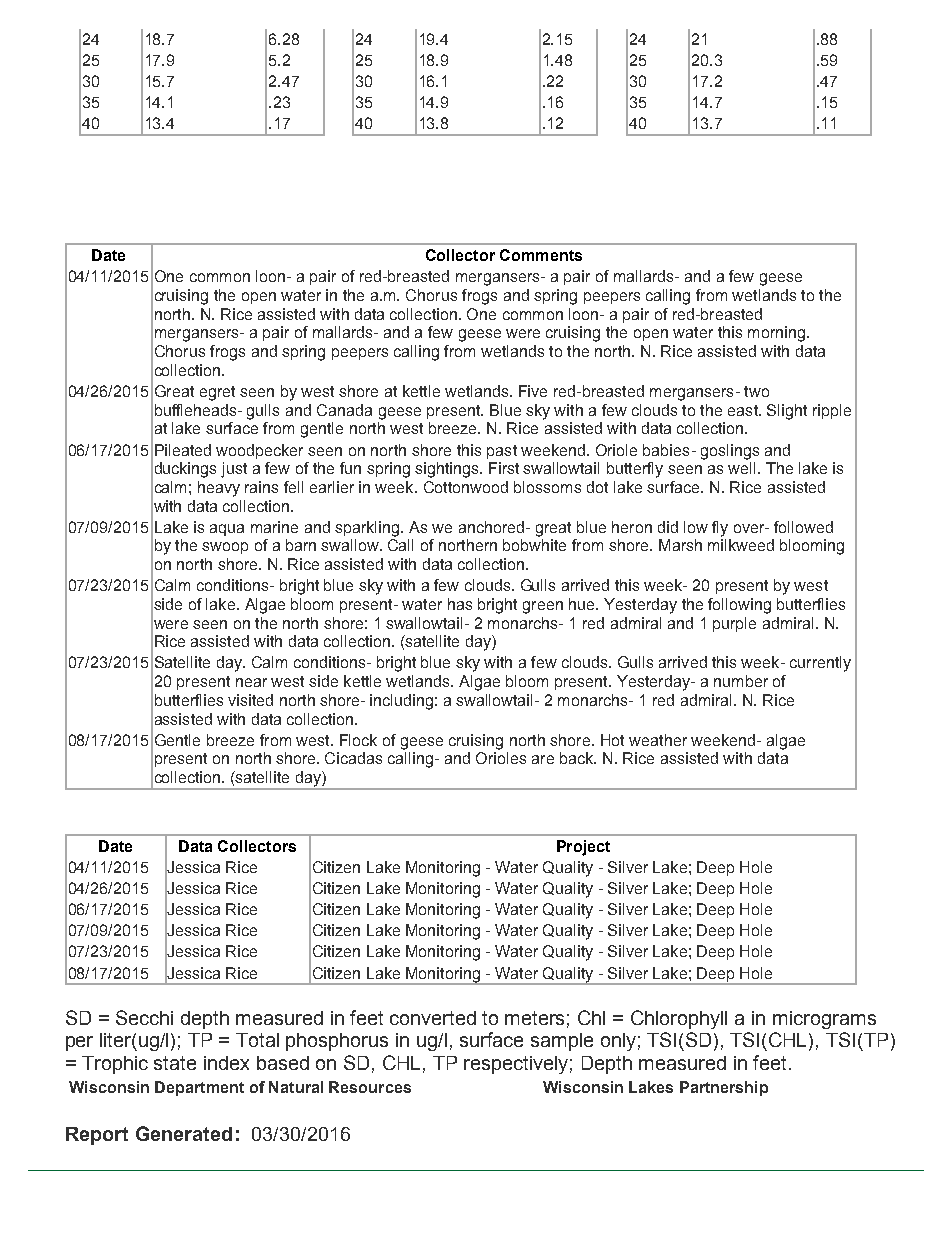  Describe the element at coordinates (741, 468) in the screenshot. I see `well` at that location.
